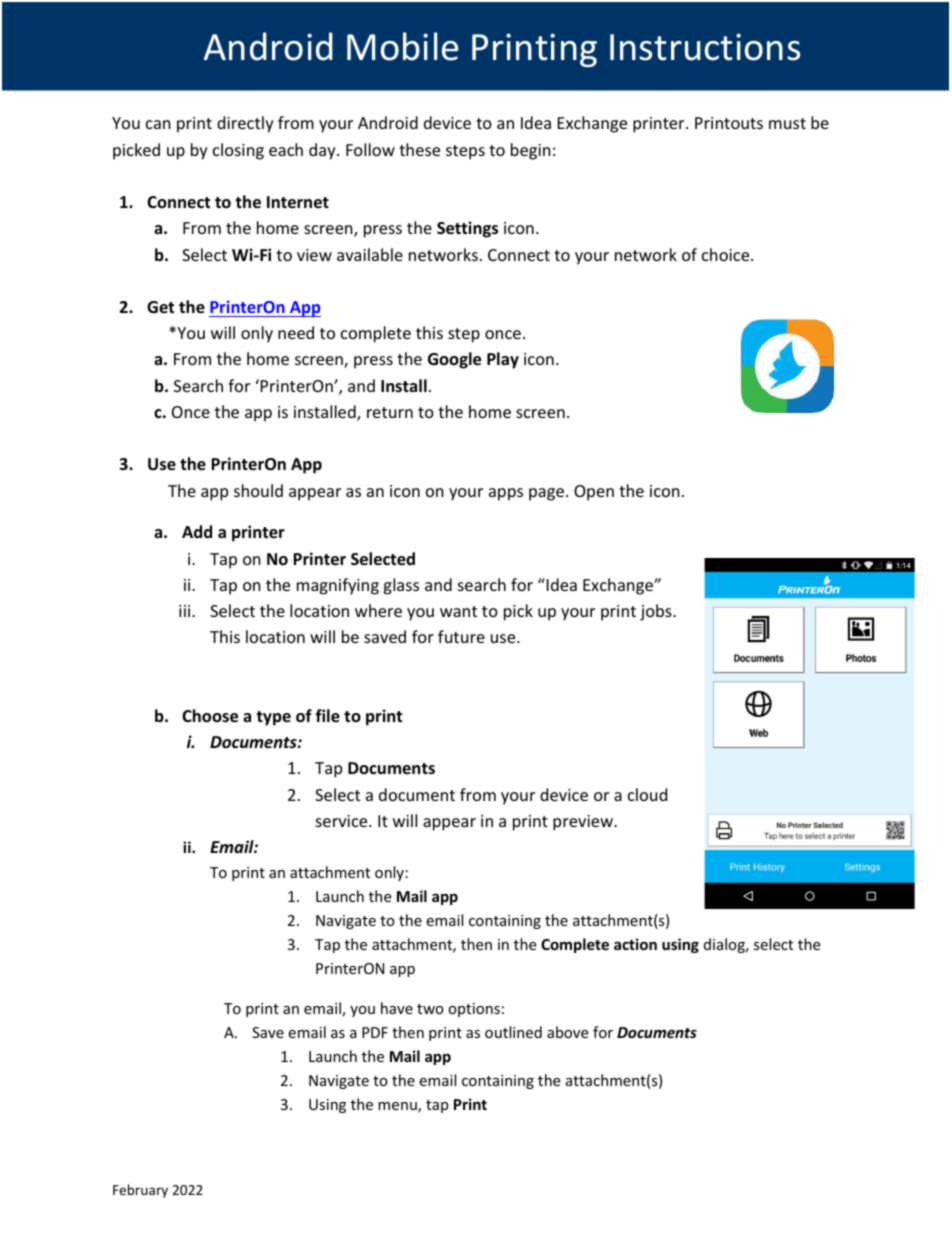 This document has height=1233, width=952. What do you see at coordinates (140, 1191) in the document?
I see `February` at bounding box center [140, 1191].
